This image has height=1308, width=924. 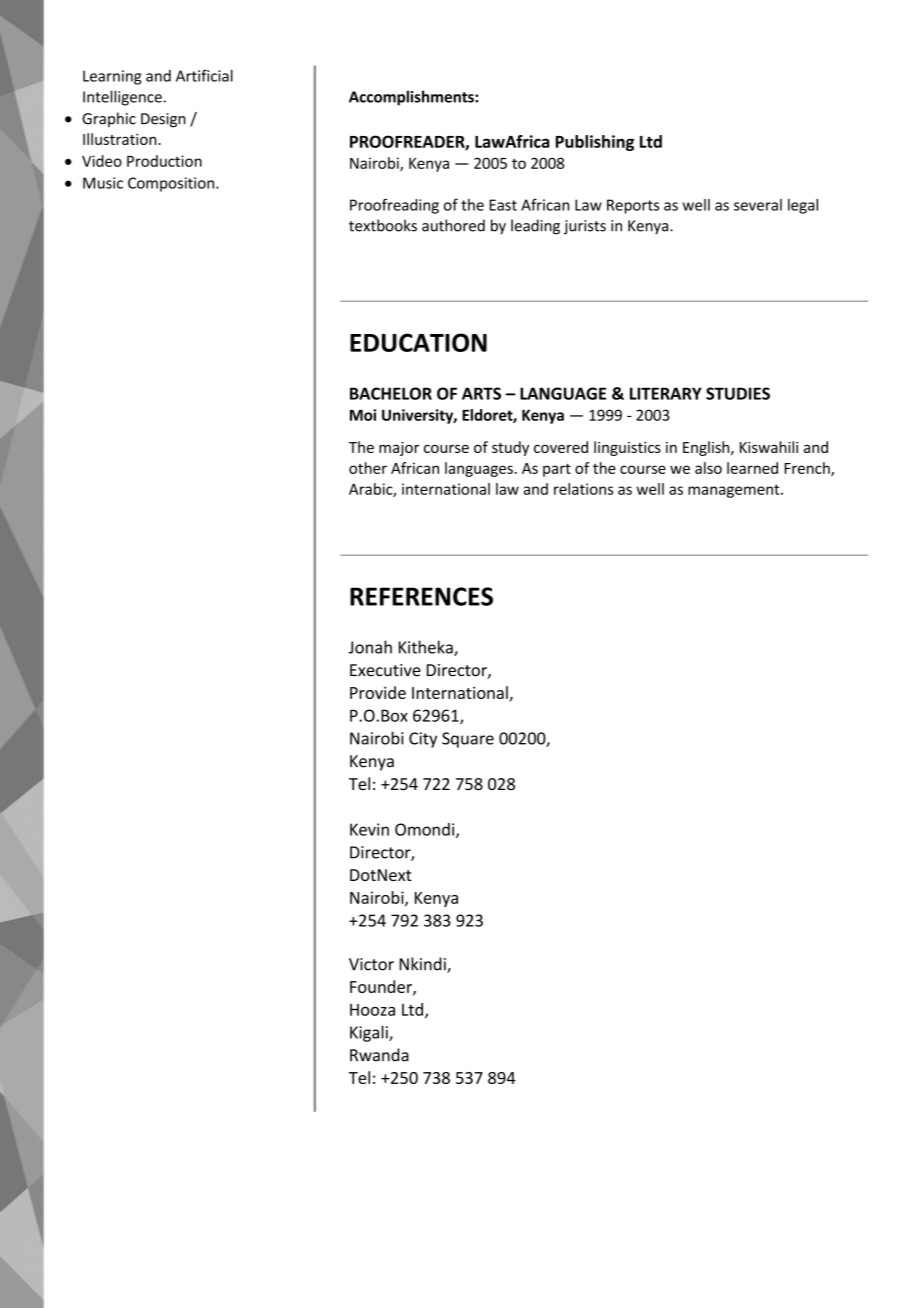 What do you see at coordinates (363, 415) in the image?
I see `Moi` at bounding box center [363, 415].
